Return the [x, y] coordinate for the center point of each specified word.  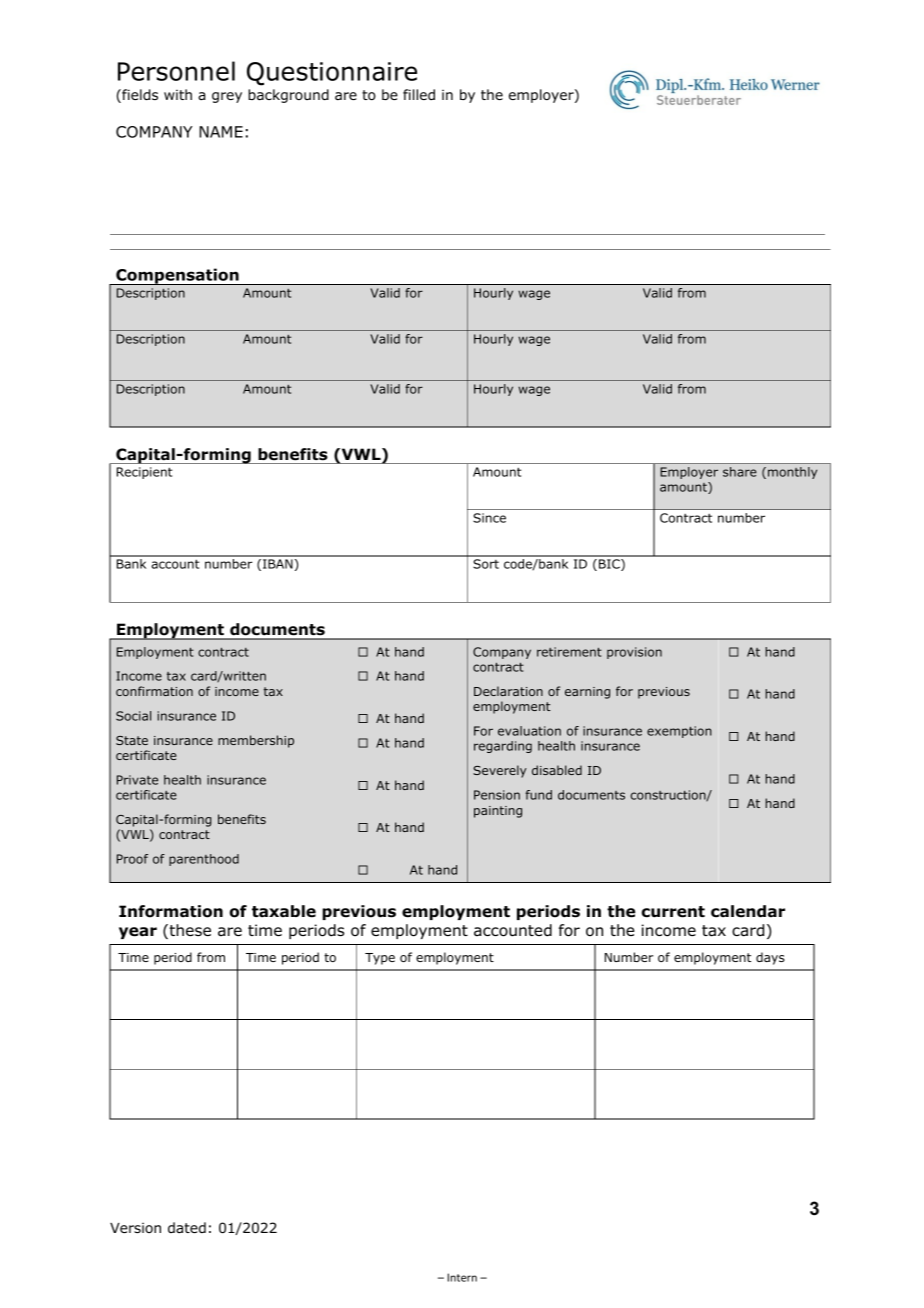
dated [187, 1227]
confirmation [154, 691]
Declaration [508, 691]
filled [419, 94]
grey [227, 97]
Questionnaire [332, 74]
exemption [679, 732]
